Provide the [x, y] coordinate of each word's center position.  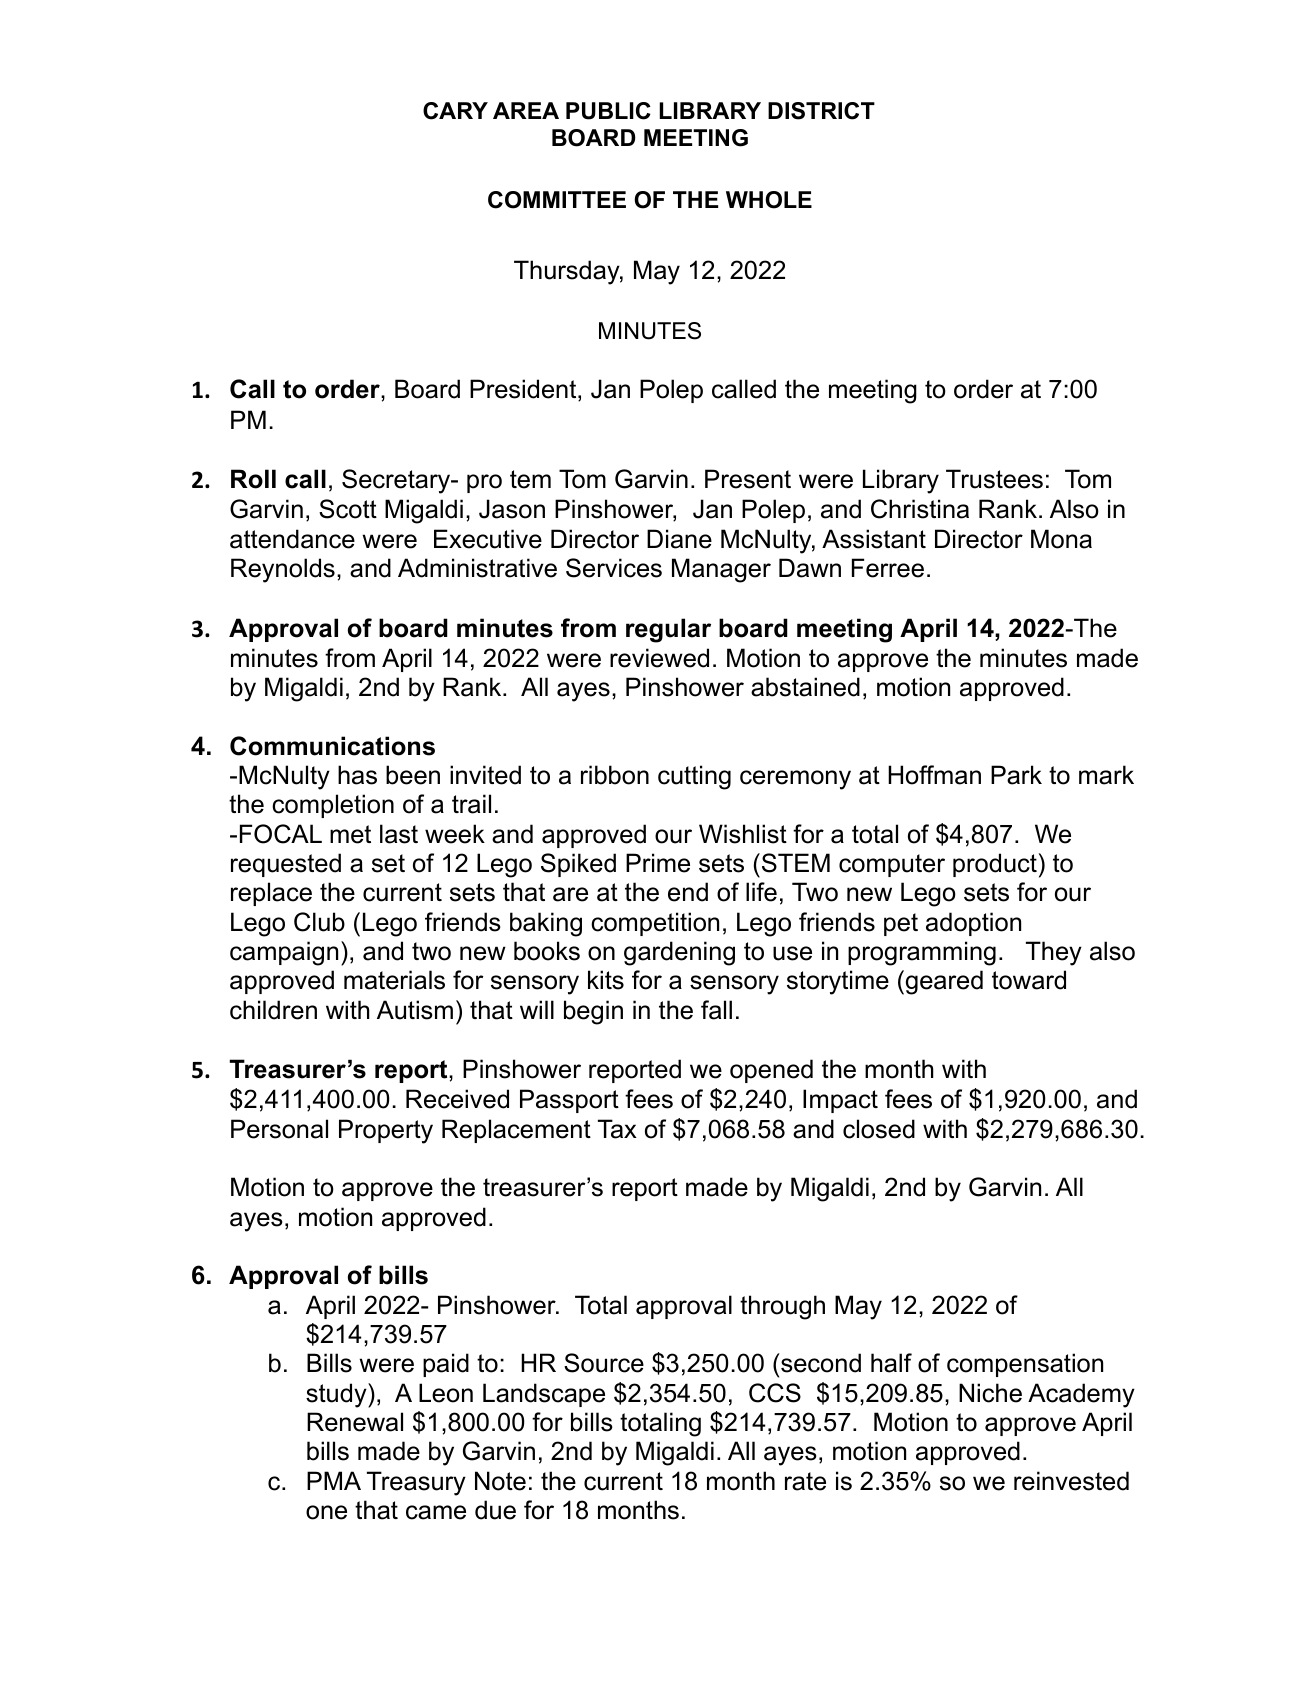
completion [333, 806]
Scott [348, 509]
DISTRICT [821, 111]
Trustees [994, 479]
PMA [334, 1480]
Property [386, 1131]
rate [805, 1481]
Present [748, 479]
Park [1016, 775]
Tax [617, 1129]
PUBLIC [608, 111]
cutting [694, 777]
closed [879, 1129]
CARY [455, 111]
